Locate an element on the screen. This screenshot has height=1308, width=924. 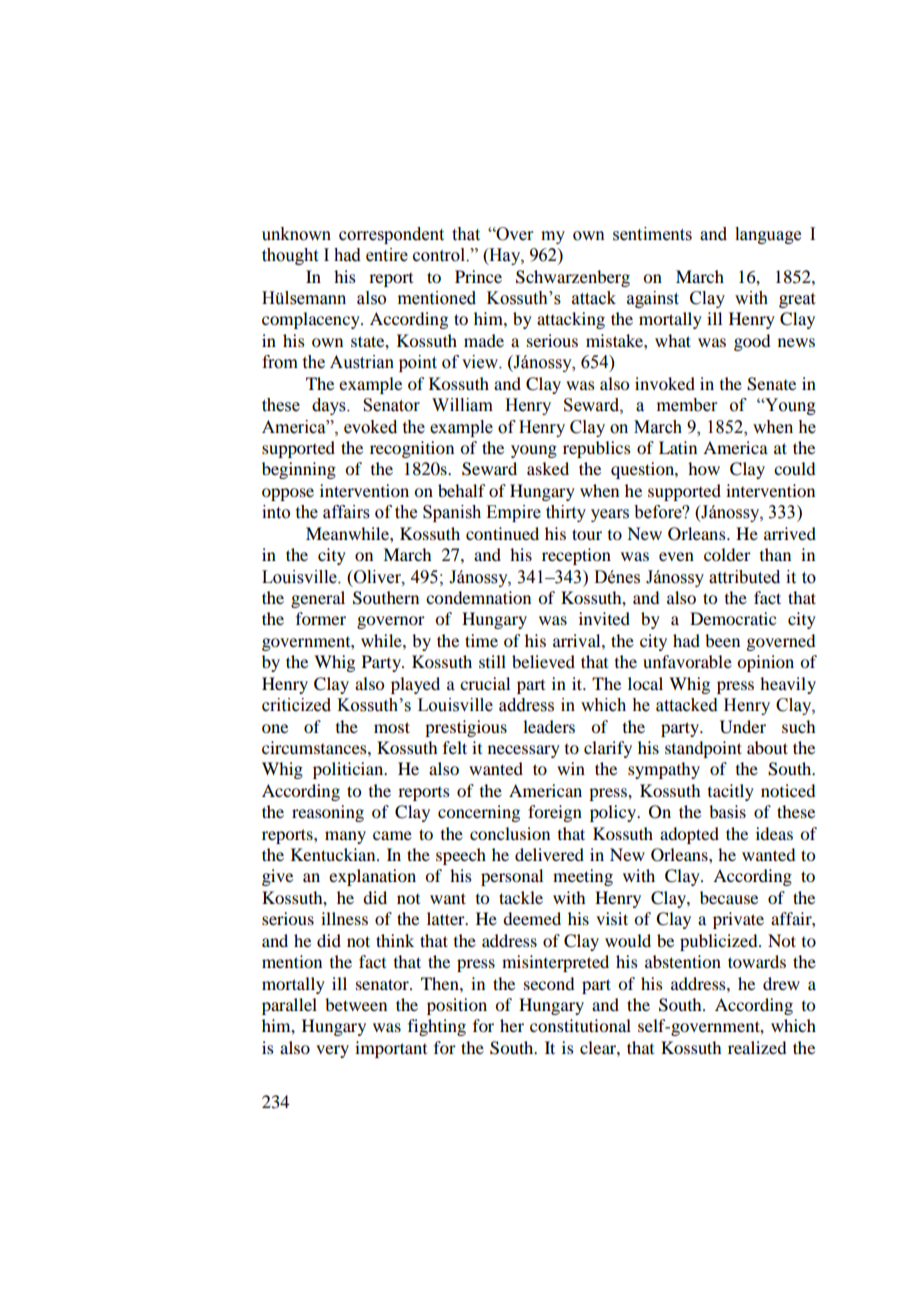
necessary is located at coordinates (524, 751).
